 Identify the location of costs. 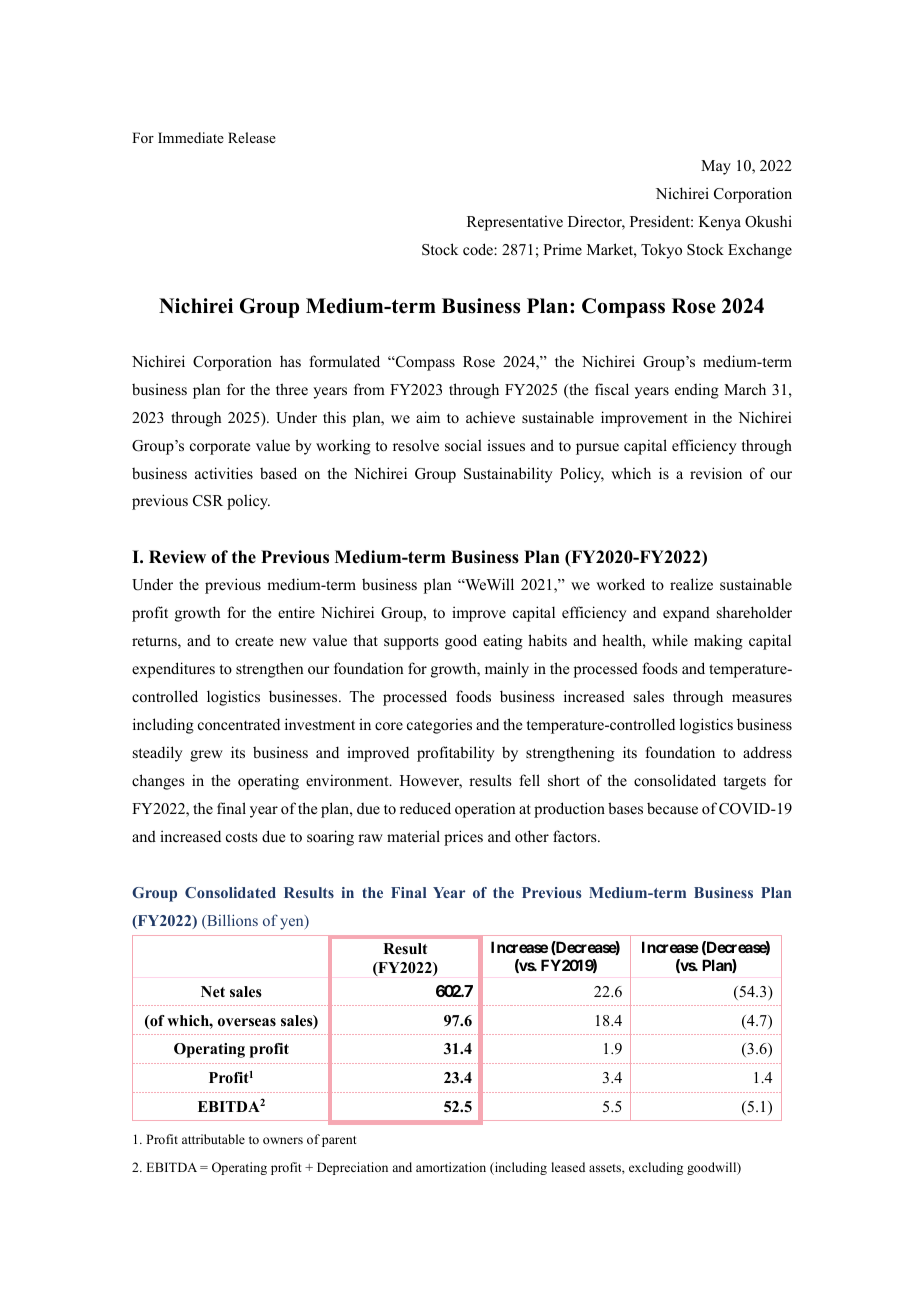
(242, 837).
